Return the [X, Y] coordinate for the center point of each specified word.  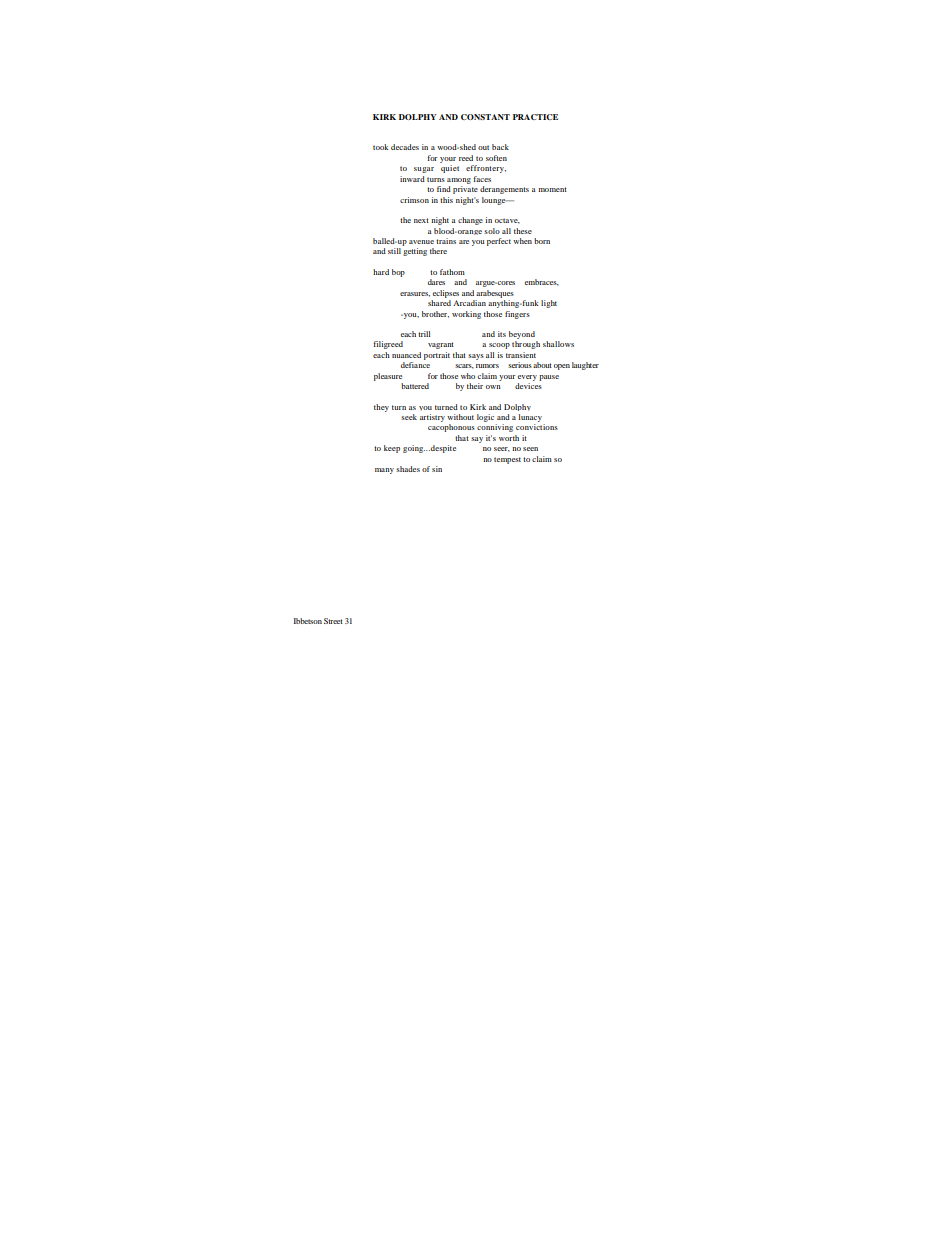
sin [437, 469]
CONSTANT [485, 117]
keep [392, 449]
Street [333, 621]
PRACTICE [535, 117]
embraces [542, 282]
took [381, 147]
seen [530, 449]
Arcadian [469, 303]
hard [381, 272]
